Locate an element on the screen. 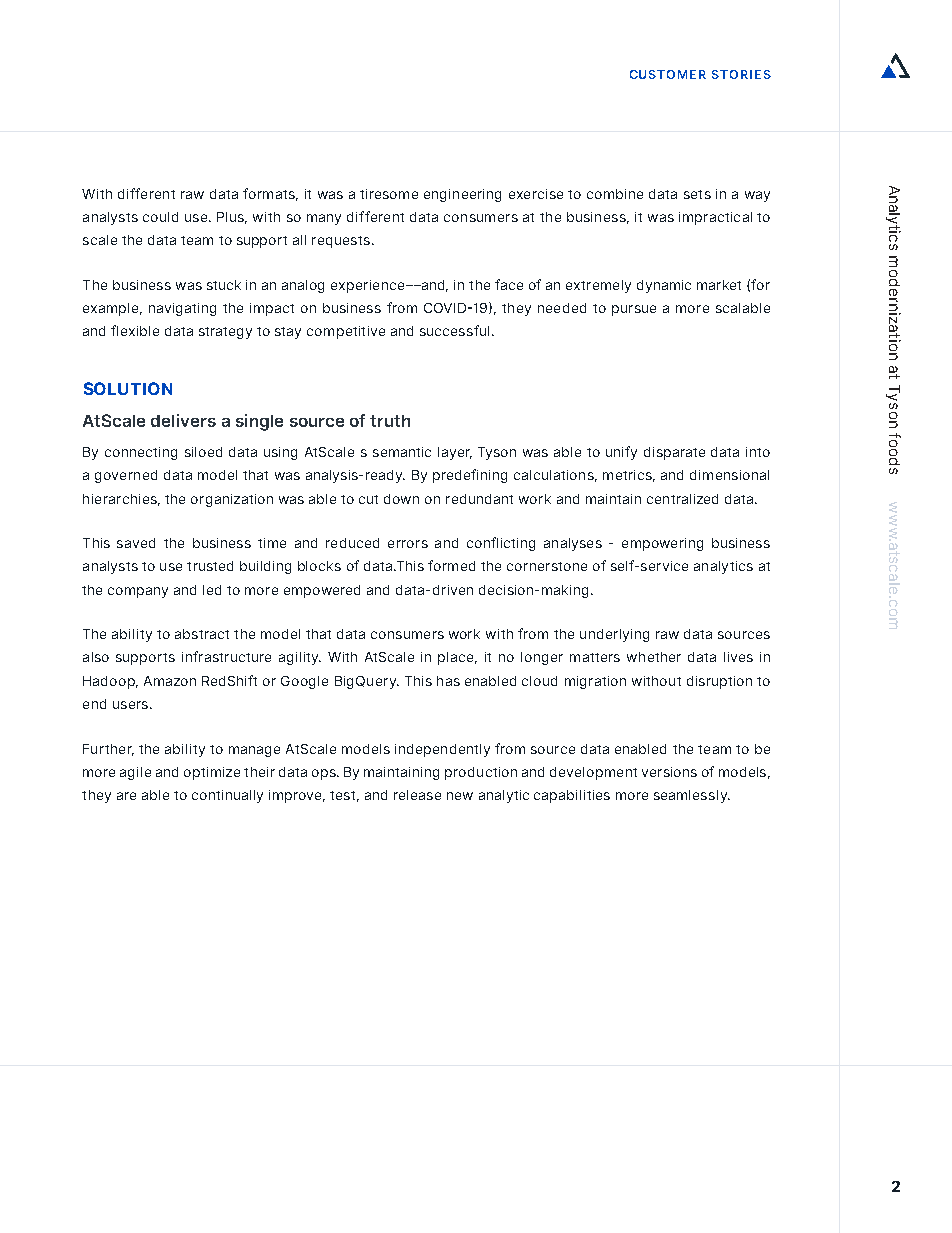 The height and width of the screenshot is (1233, 952). optimize is located at coordinates (212, 773).
